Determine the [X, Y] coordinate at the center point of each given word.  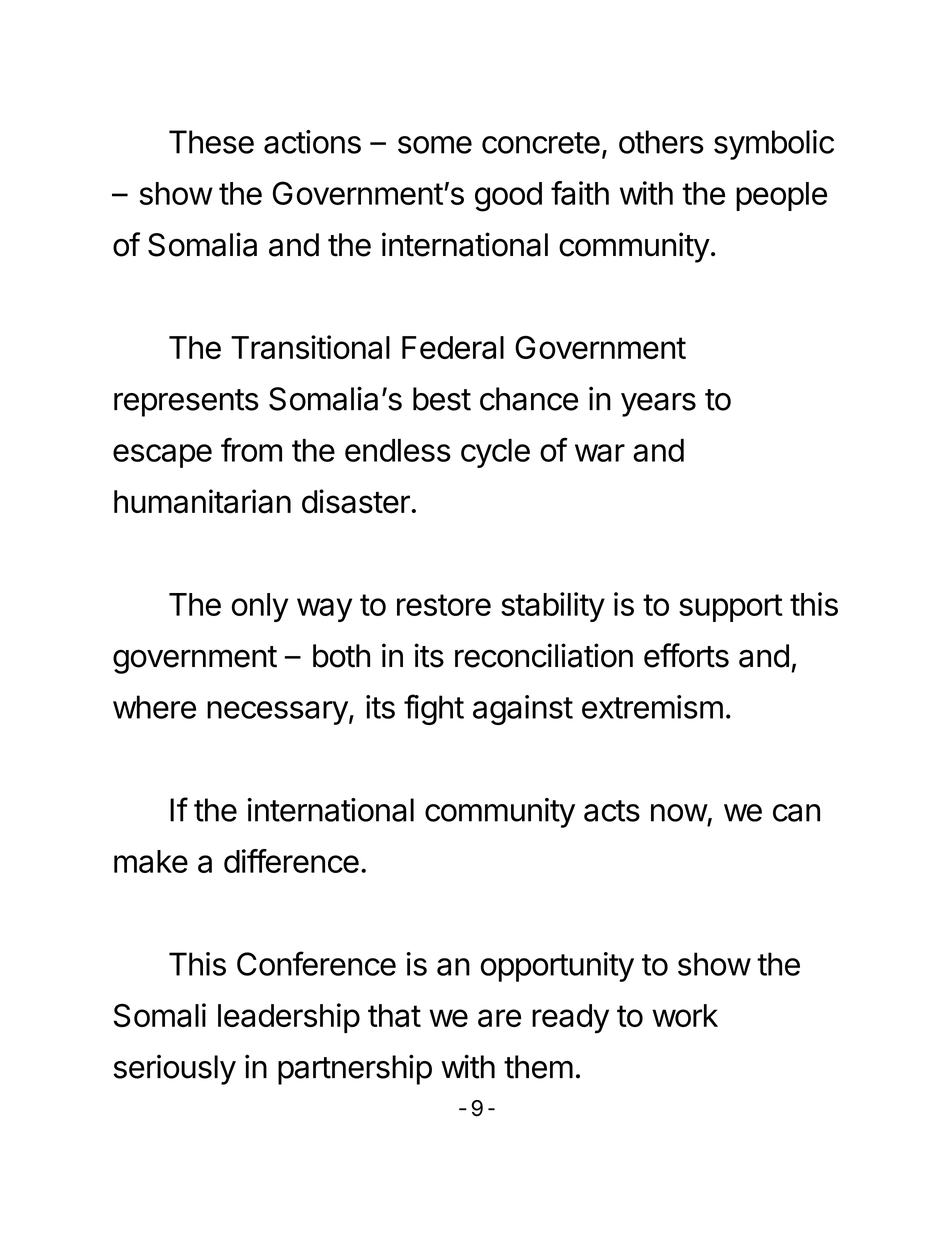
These [211, 142]
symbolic [774, 145]
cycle [495, 453]
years [658, 405]
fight [434, 709]
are [499, 1018]
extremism [652, 707]
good [508, 197]
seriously [174, 1070]
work [685, 1015]
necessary [277, 713]
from [251, 449]
